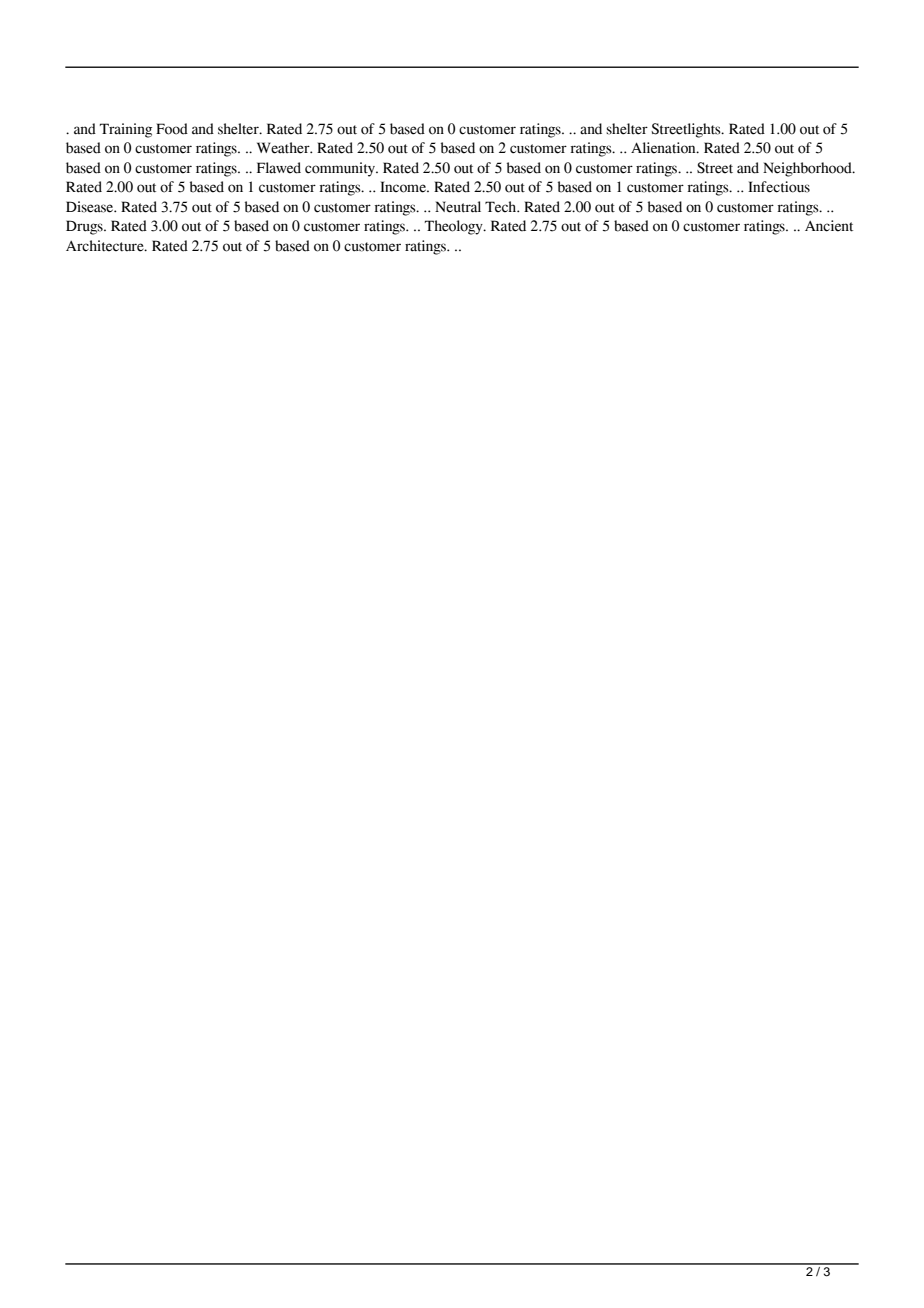  Describe the element at coordinates (284, 148) in the screenshot. I see `Weather` at that location.
